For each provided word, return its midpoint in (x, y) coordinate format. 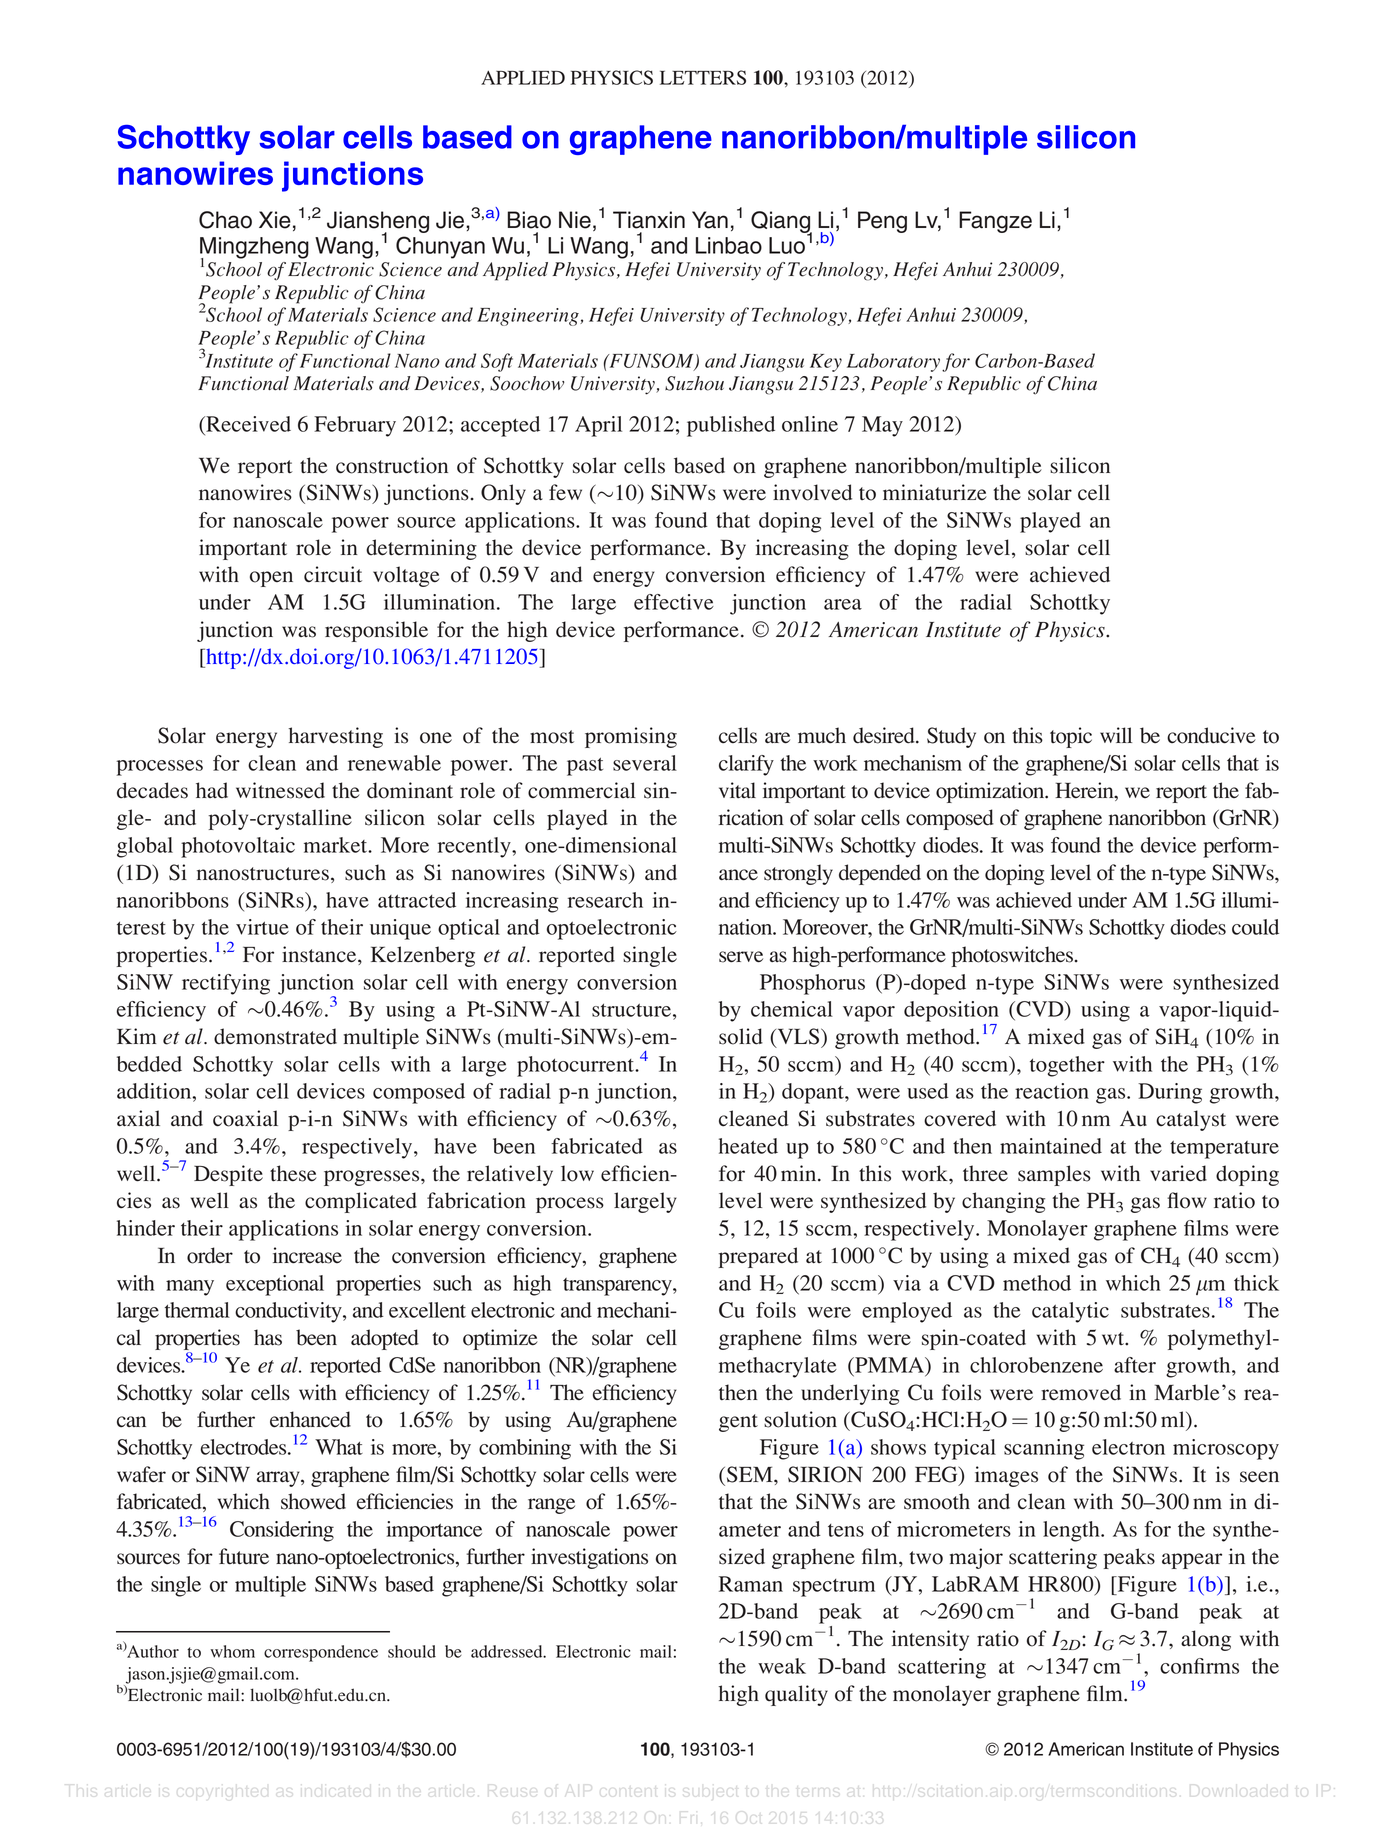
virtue (262, 927)
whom (232, 1651)
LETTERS (703, 77)
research (605, 900)
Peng (882, 222)
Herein (1085, 790)
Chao (225, 220)
